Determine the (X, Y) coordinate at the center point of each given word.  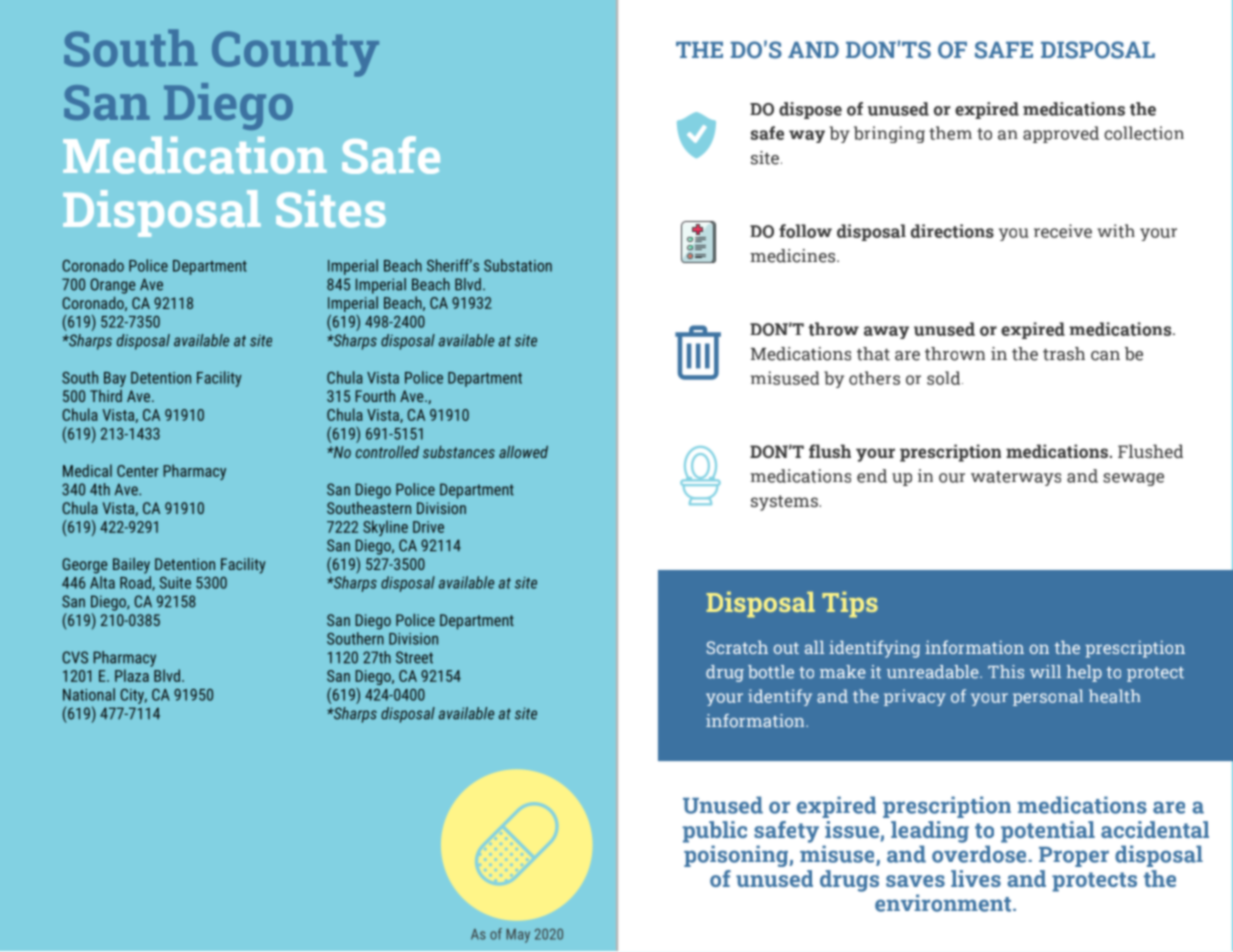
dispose (810, 110)
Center (138, 471)
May (518, 936)
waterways (1016, 478)
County (295, 54)
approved (1061, 134)
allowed (523, 452)
